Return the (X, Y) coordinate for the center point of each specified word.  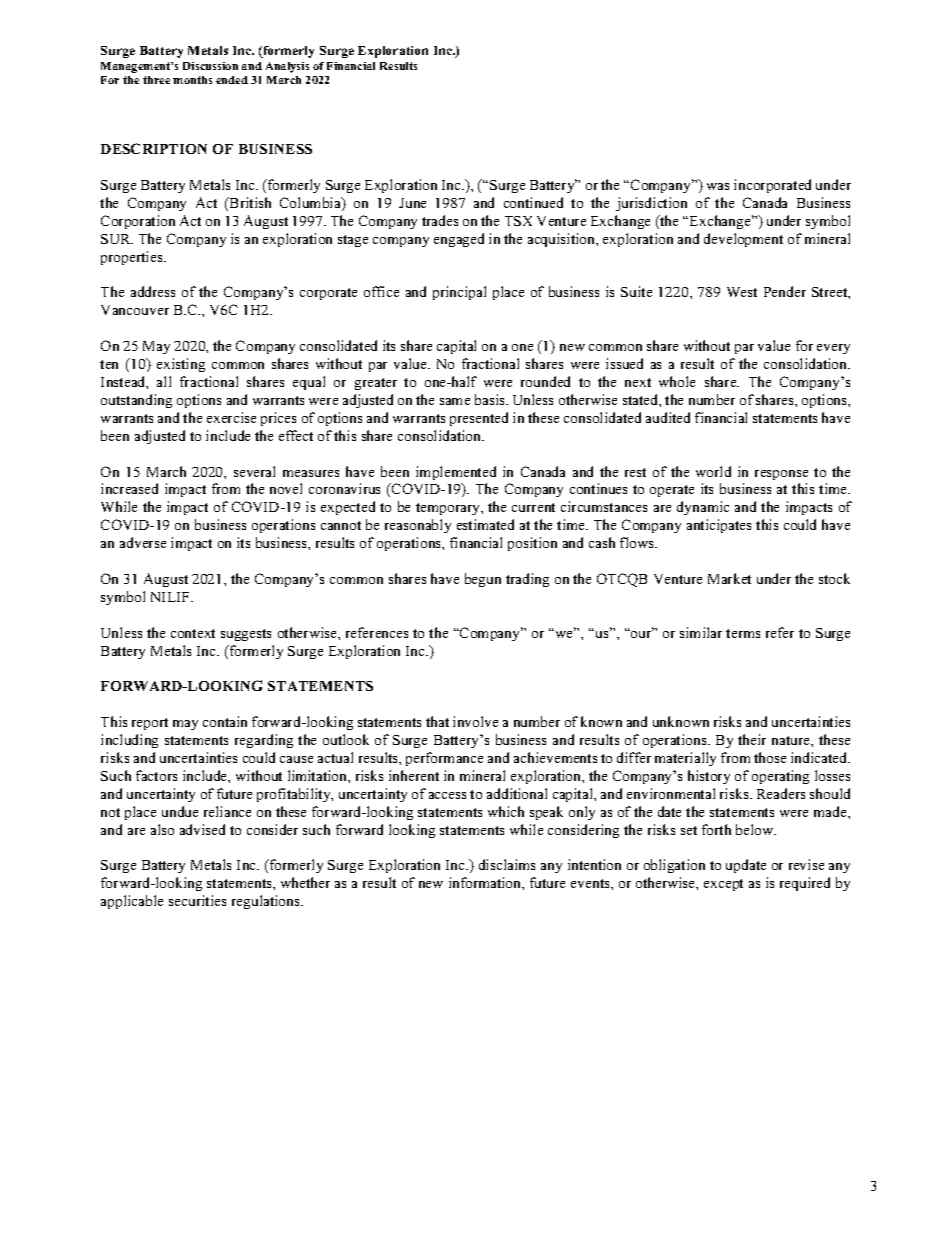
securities (197, 900)
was (718, 186)
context (193, 633)
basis (491, 399)
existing (181, 365)
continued (533, 202)
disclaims (507, 864)
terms (743, 633)
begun (483, 580)
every (833, 349)
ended (232, 80)
